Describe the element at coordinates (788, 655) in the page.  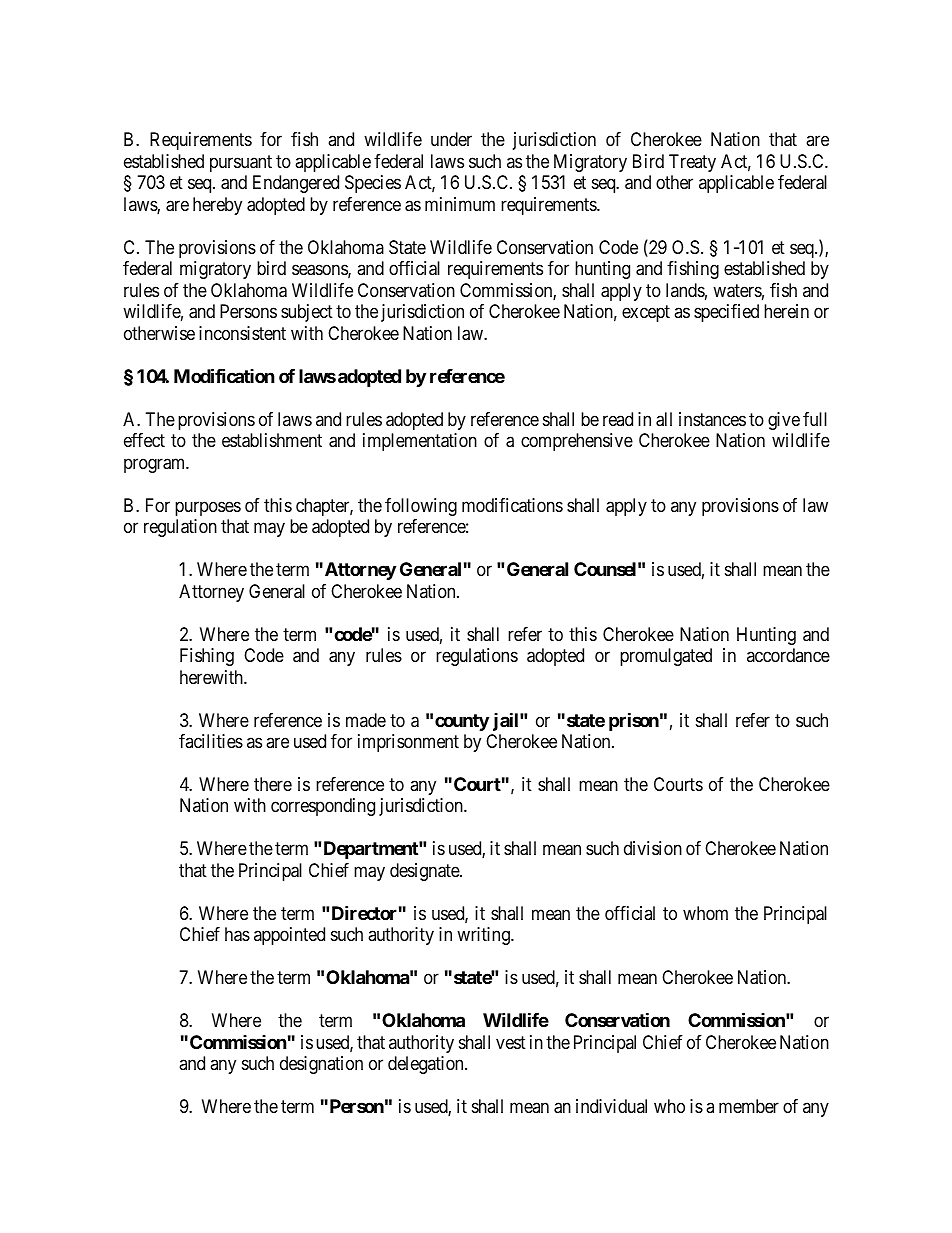
I see `accordance` at that location.
